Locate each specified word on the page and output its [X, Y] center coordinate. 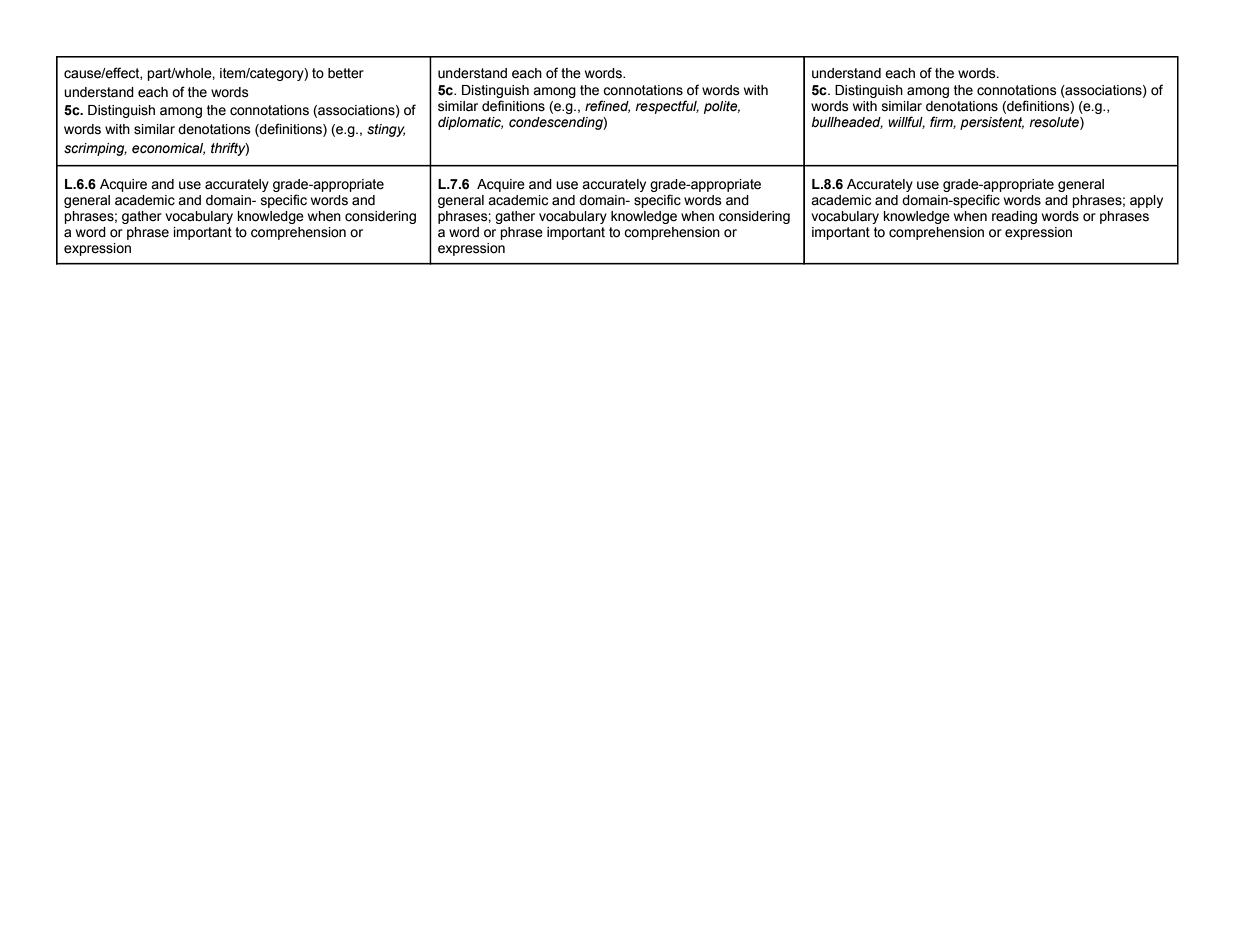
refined [607, 106]
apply [1146, 201]
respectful [667, 107]
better [346, 73]
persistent [992, 123]
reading [1014, 217]
